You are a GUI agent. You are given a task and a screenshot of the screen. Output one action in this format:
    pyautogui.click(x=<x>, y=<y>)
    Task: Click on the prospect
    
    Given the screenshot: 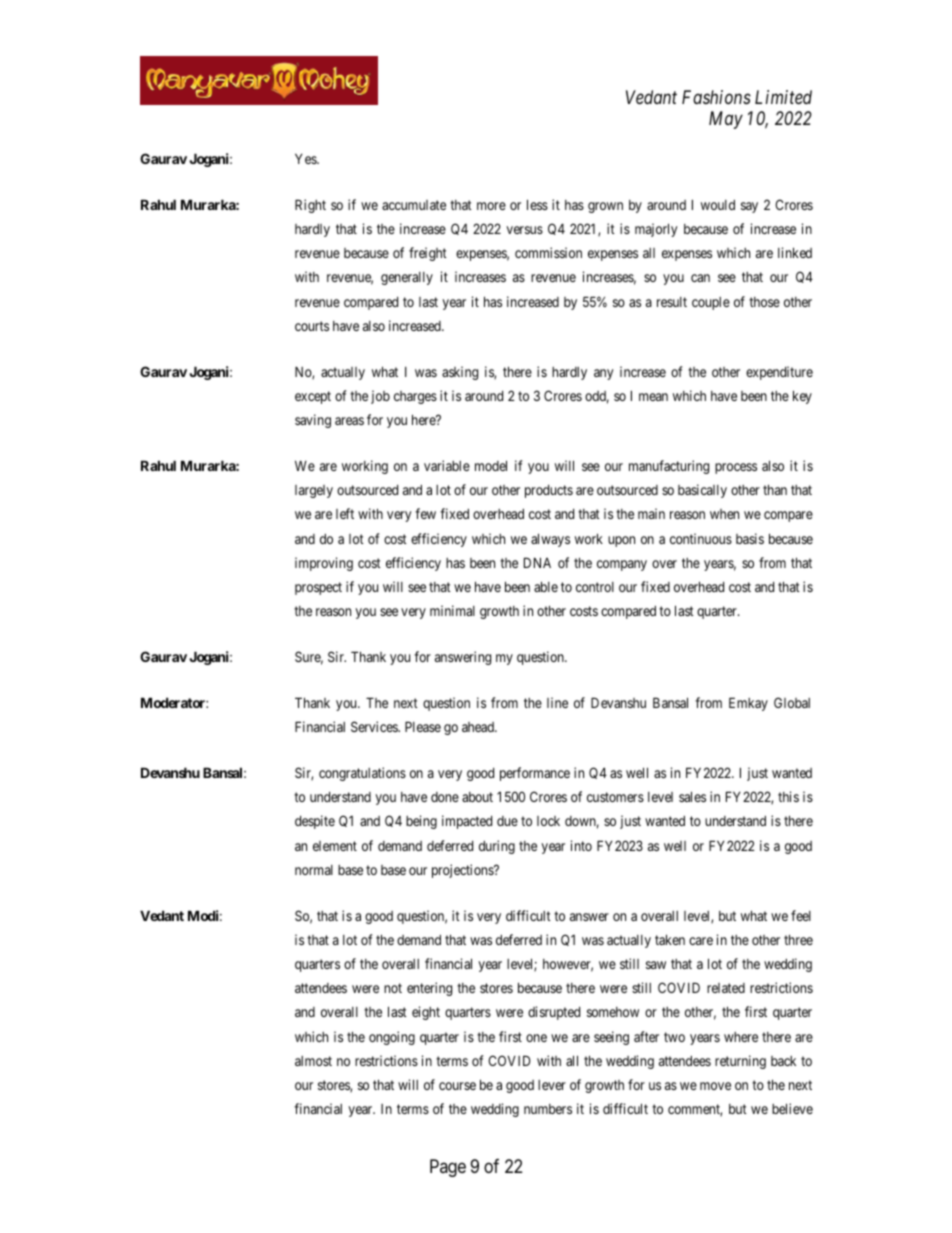 What is the action you would take?
    pyautogui.click(x=318, y=588)
